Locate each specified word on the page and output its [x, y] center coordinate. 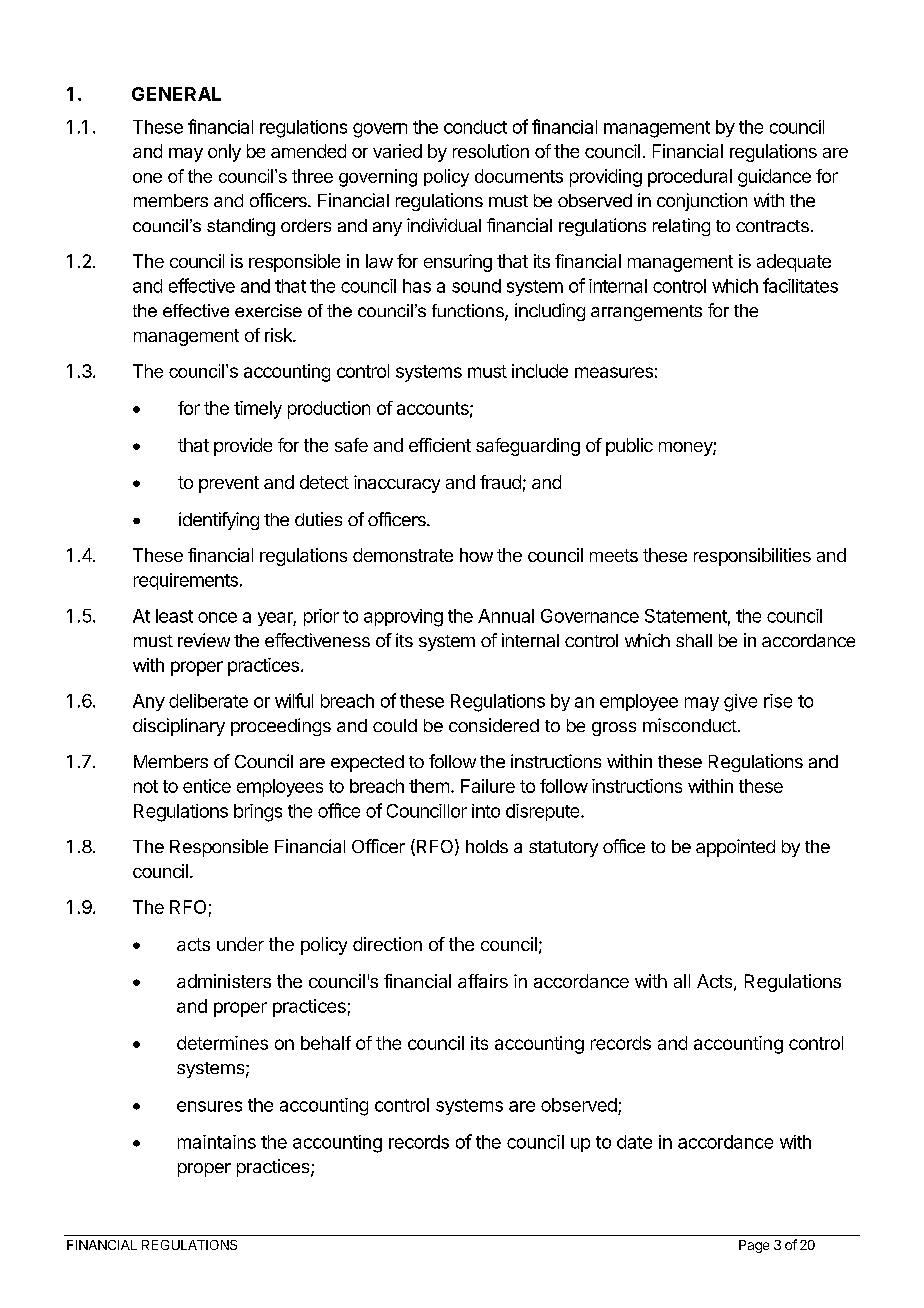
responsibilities [752, 557]
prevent [229, 484]
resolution [491, 151]
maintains [217, 1142]
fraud [500, 482]
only [224, 153]
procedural [690, 178]
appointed [735, 848]
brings [258, 813]
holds [487, 846]
